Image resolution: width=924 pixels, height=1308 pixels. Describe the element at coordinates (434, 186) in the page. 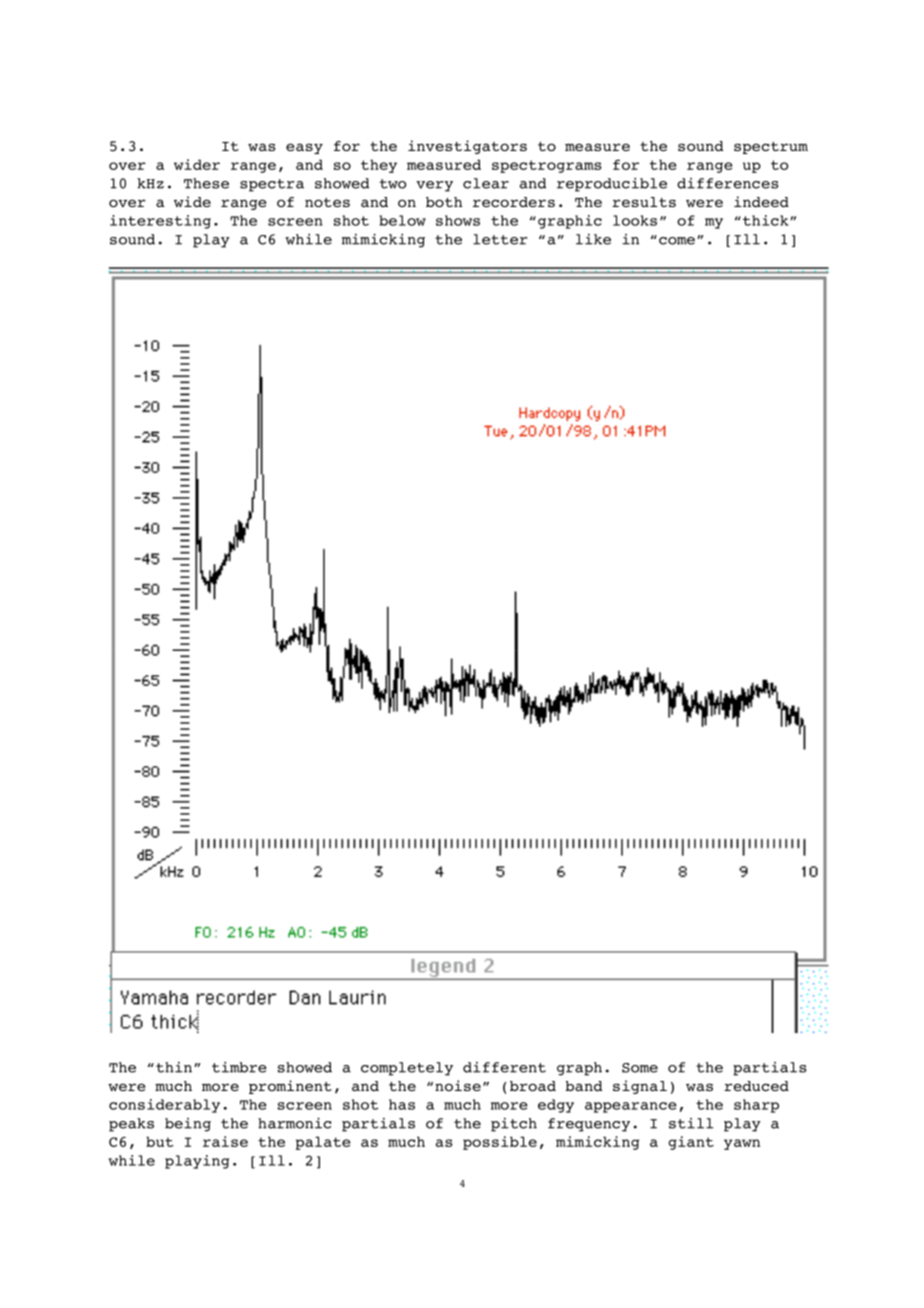

I see `very` at that location.
